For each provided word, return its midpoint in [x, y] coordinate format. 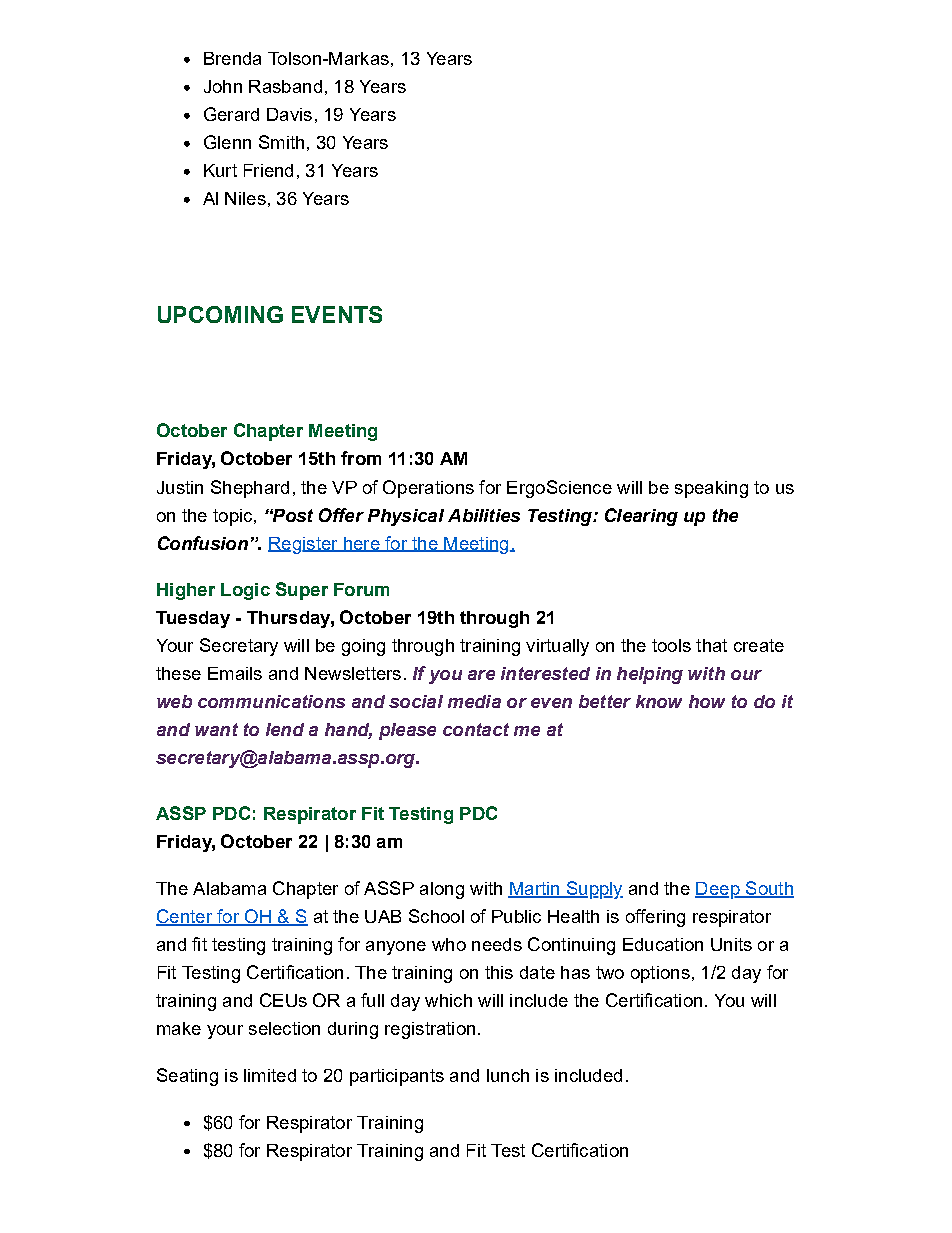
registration [430, 1030]
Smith [281, 142]
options [660, 974]
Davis [289, 114]
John [223, 86]
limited [270, 1075]
